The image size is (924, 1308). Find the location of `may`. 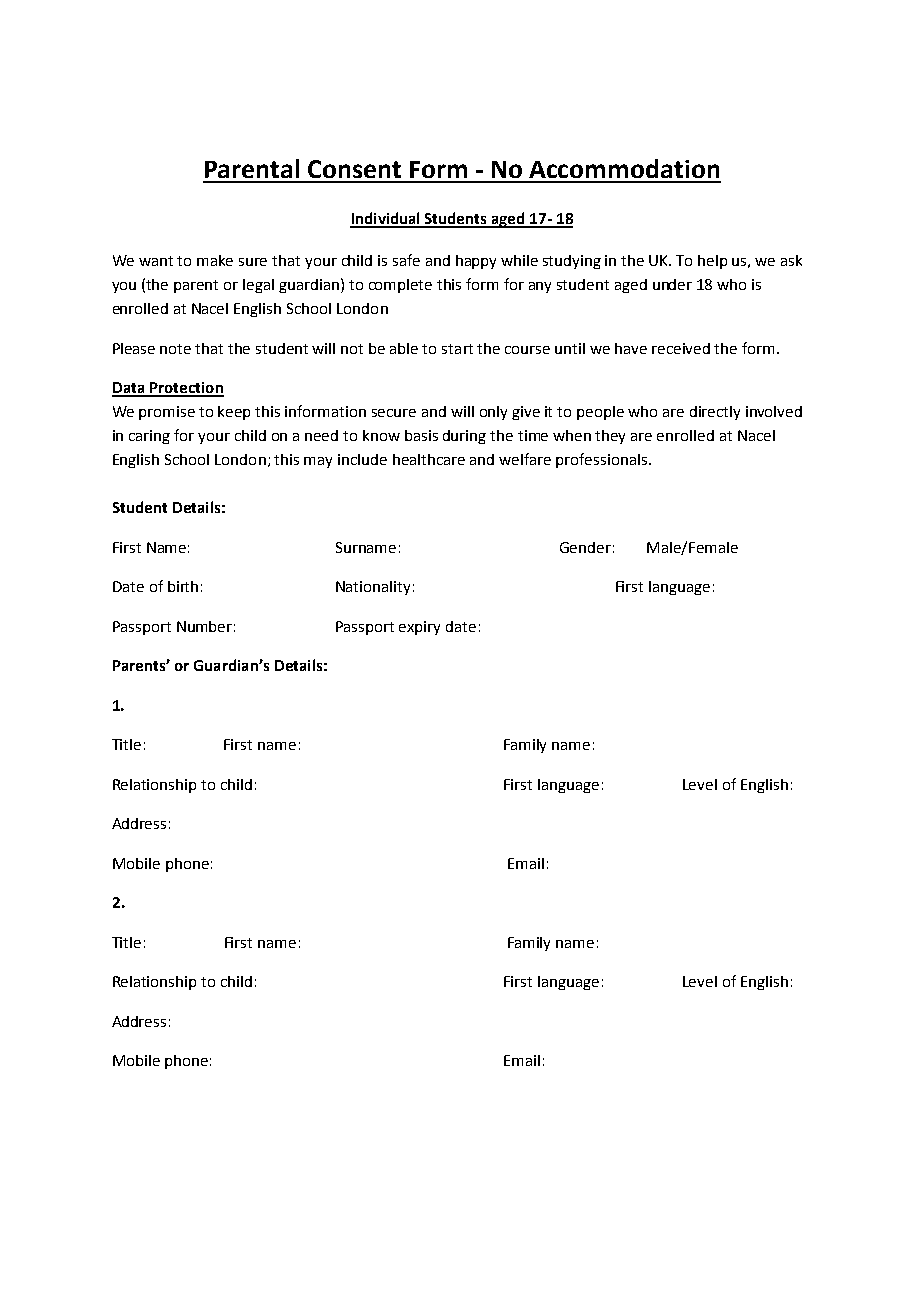

may is located at coordinates (318, 462).
